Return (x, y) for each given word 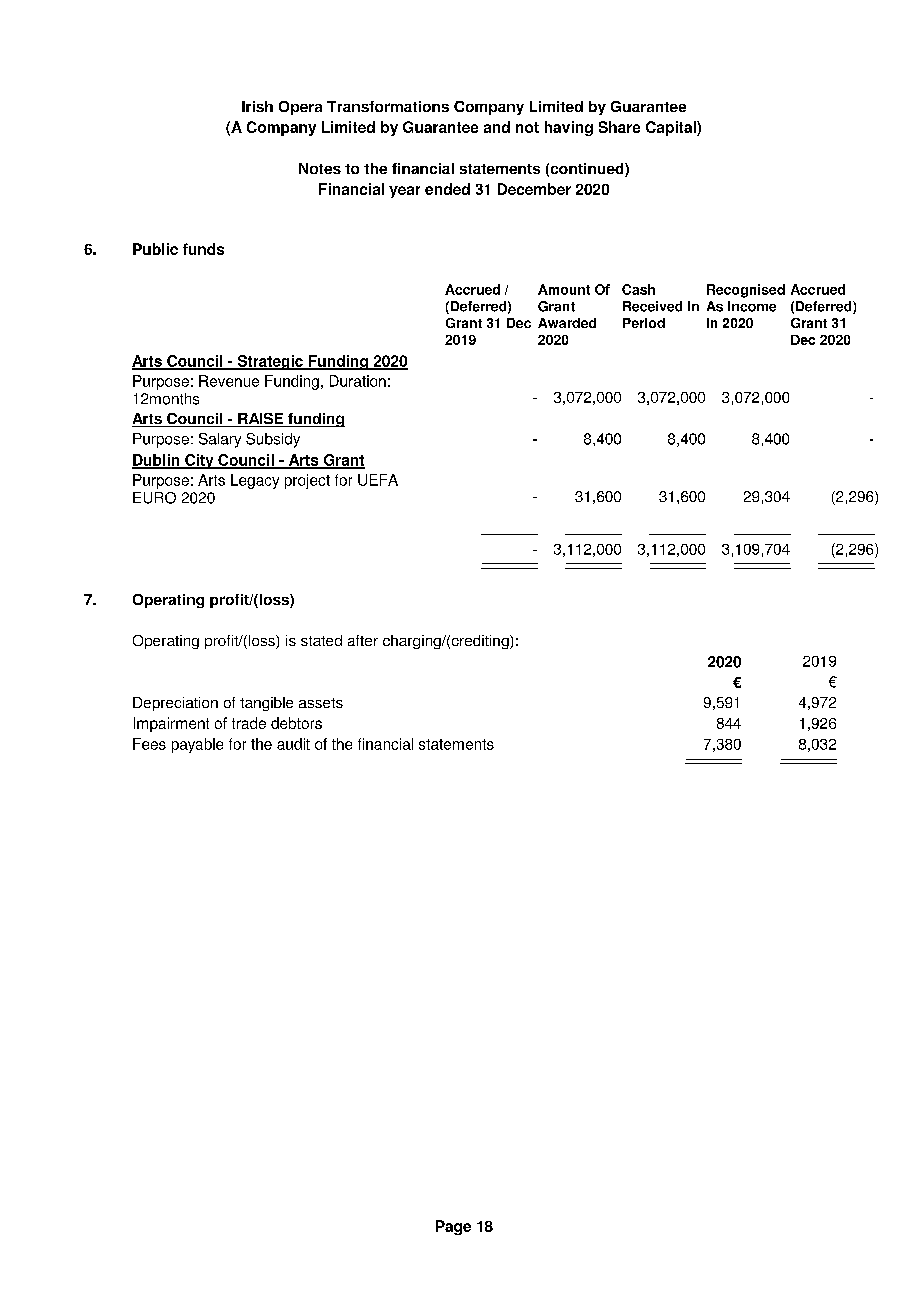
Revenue (229, 381)
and (497, 127)
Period (644, 323)
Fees (149, 744)
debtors (296, 723)
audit (293, 744)
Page (453, 1227)
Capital (672, 128)
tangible (266, 704)
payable (197, 745)
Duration (358, 381)
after (363, 640)
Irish (257, 106)
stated (321, 640)
